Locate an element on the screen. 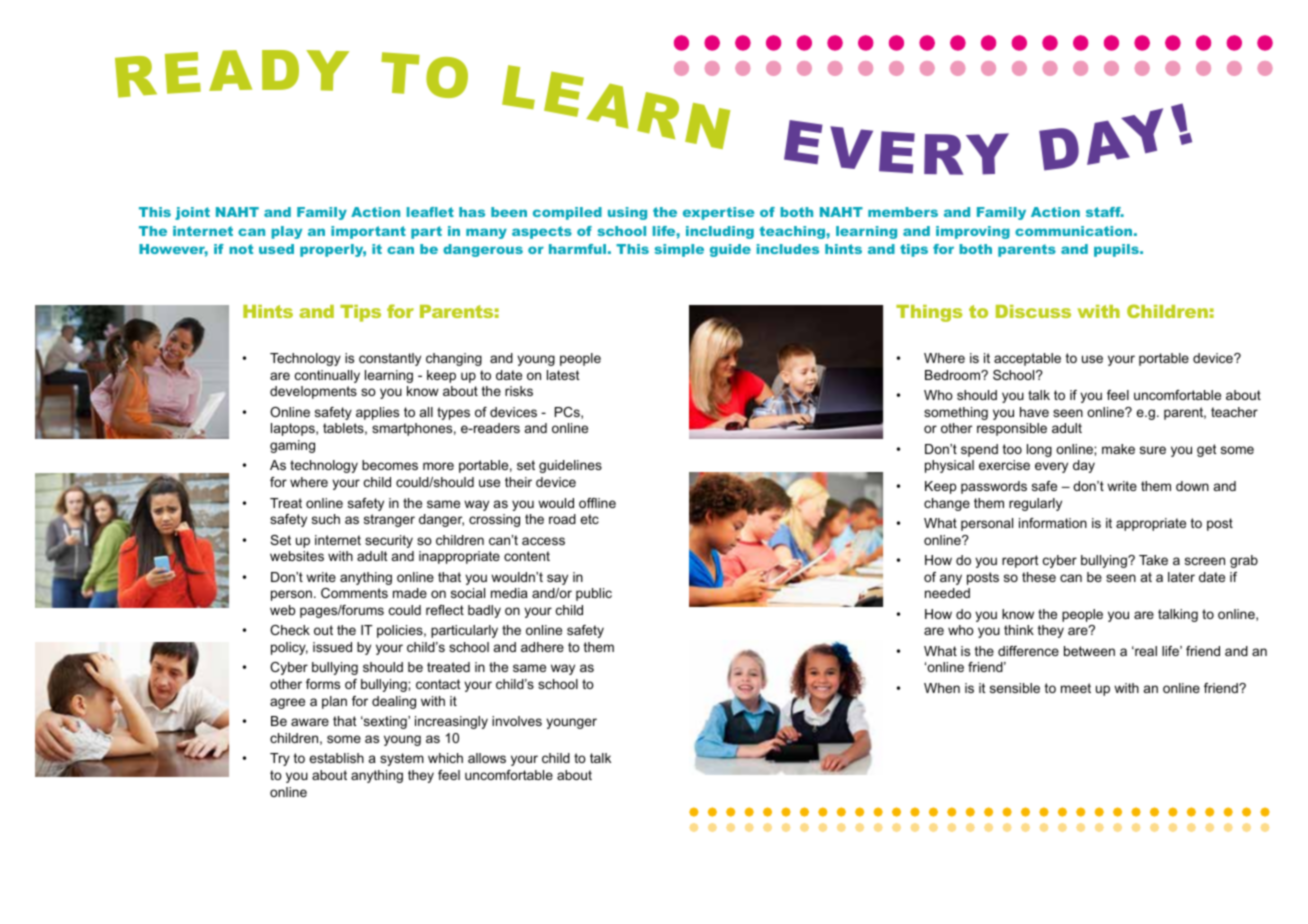 The image size is (1308, 924). websites is located at coordinates (297, 556).
